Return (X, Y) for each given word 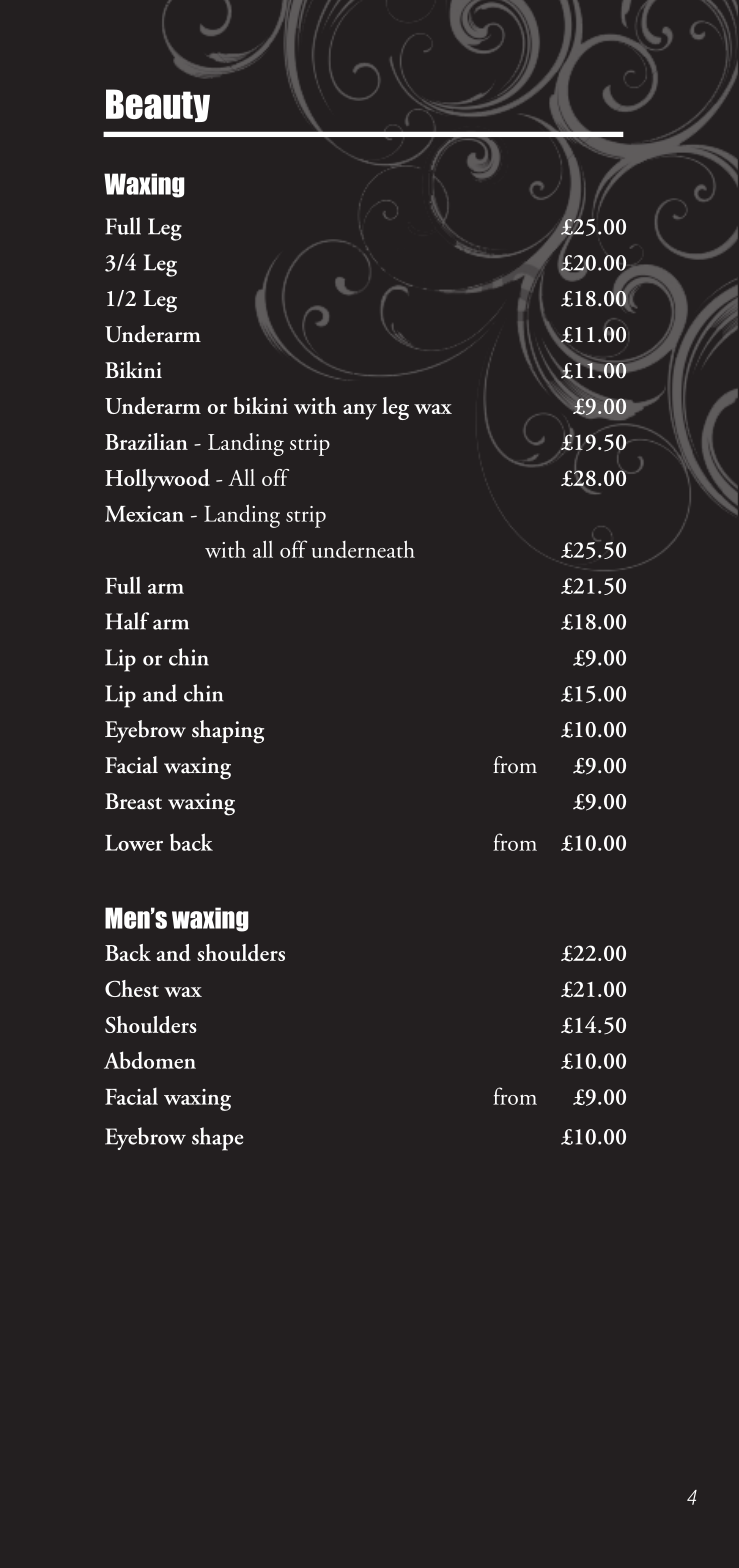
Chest (132, 988)
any (360, 412)
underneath (363, 549)
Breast (133, 801)
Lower (134, 843)
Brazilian (146, 441)
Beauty (158, 105)
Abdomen (150, 1060)
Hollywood (157, 480)
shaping (228, 732)
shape (218, 1139)
